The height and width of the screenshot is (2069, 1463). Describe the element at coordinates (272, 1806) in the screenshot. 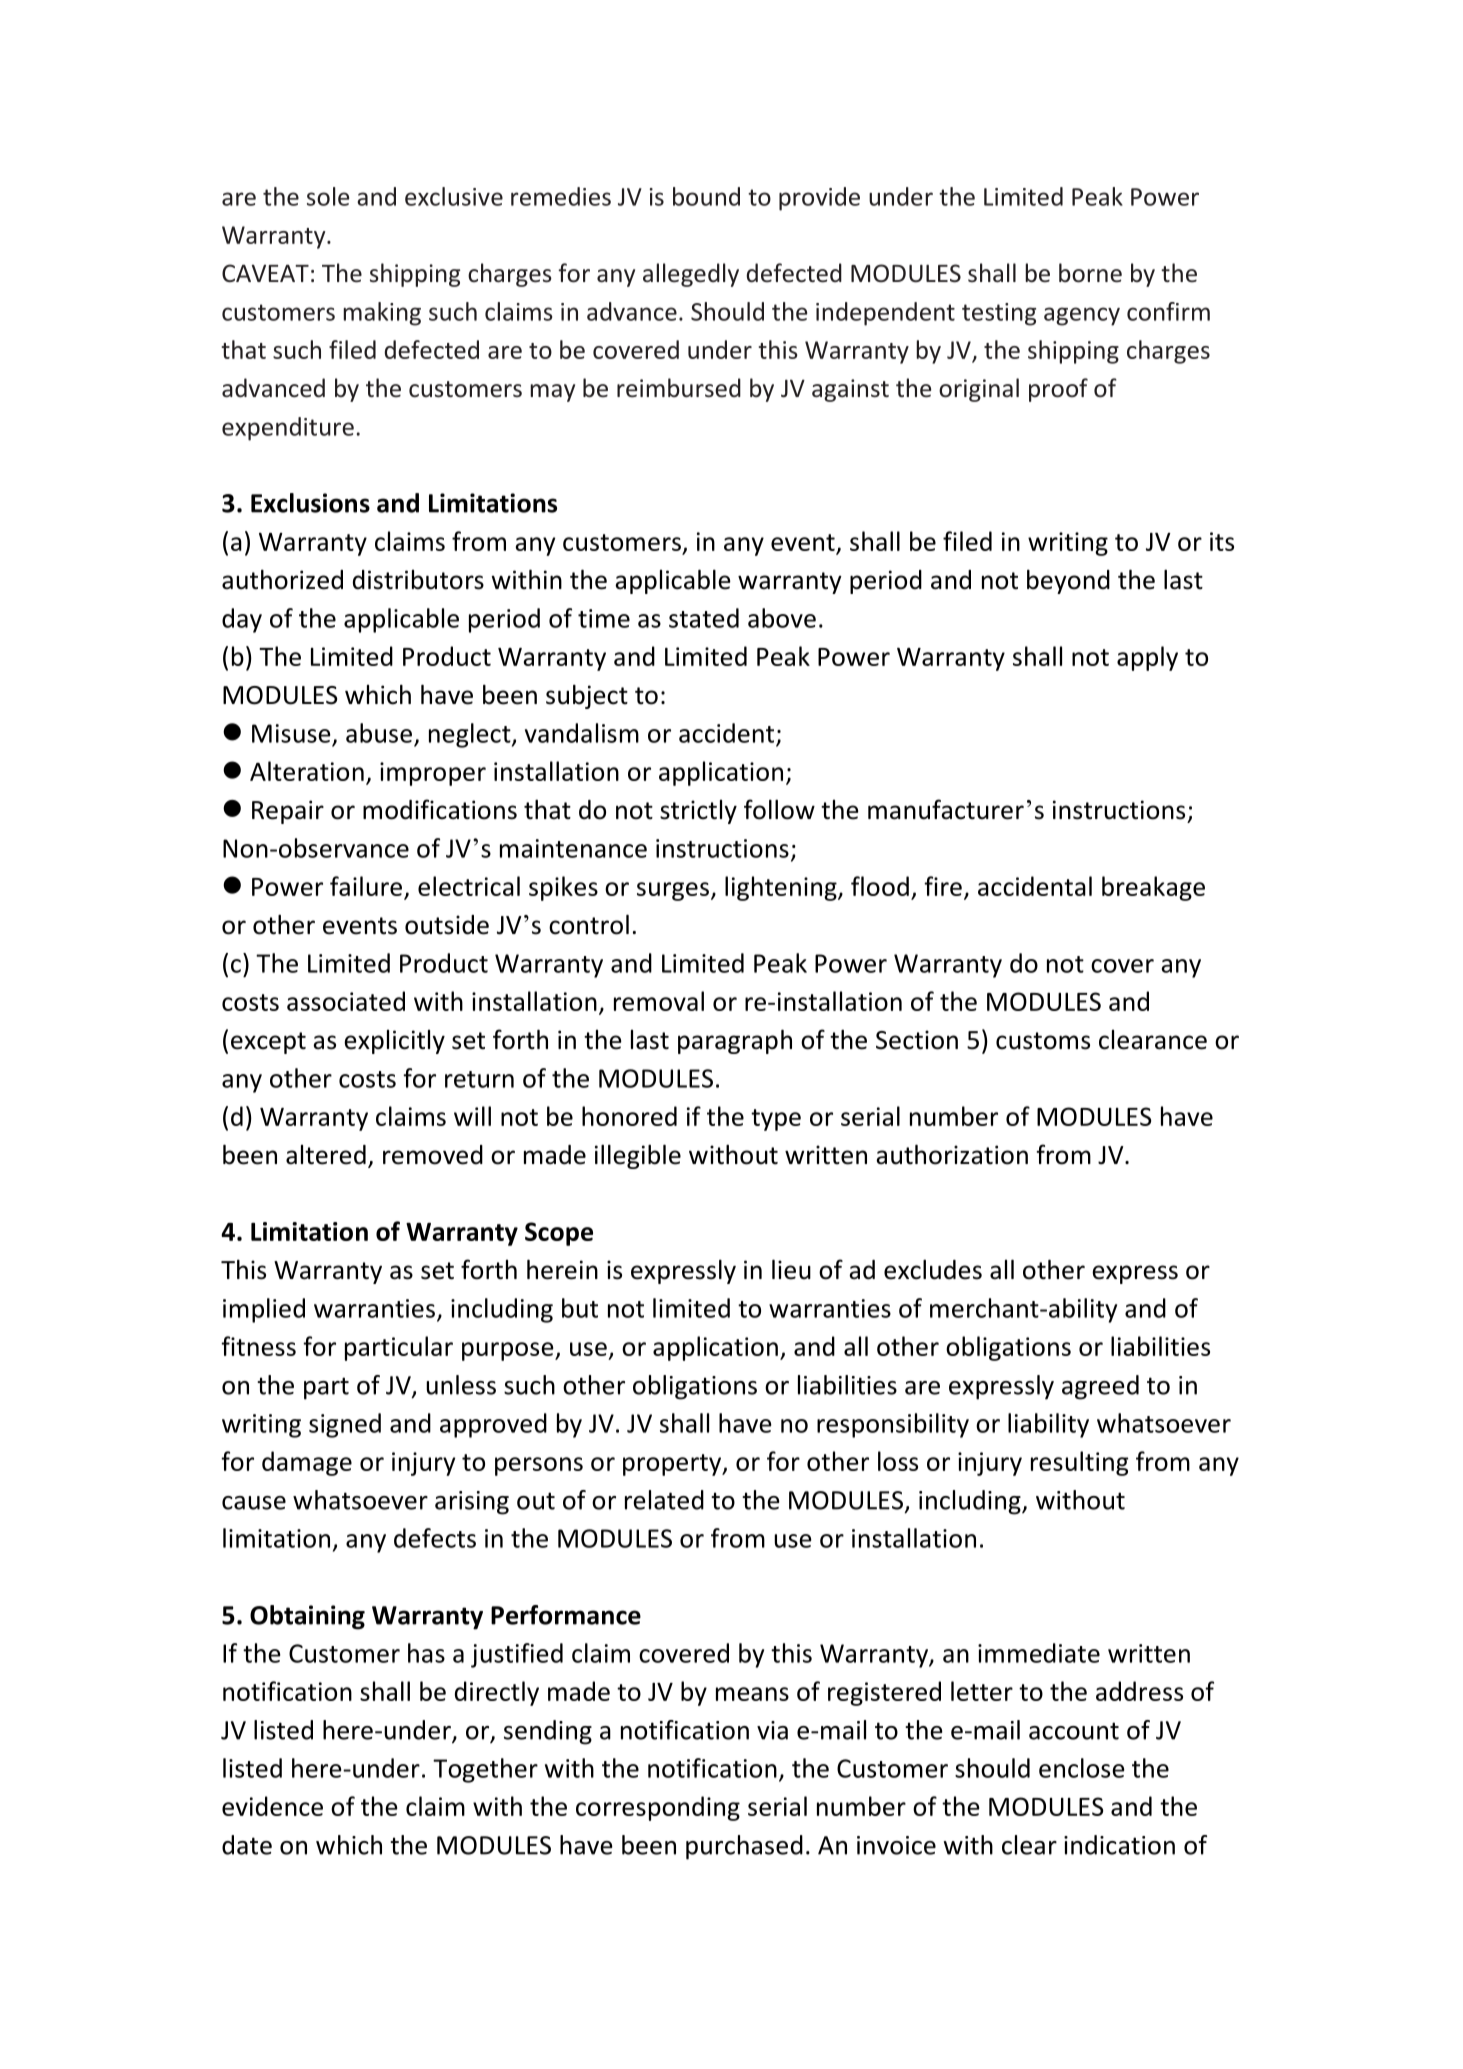

I see `evidence` at that location.
